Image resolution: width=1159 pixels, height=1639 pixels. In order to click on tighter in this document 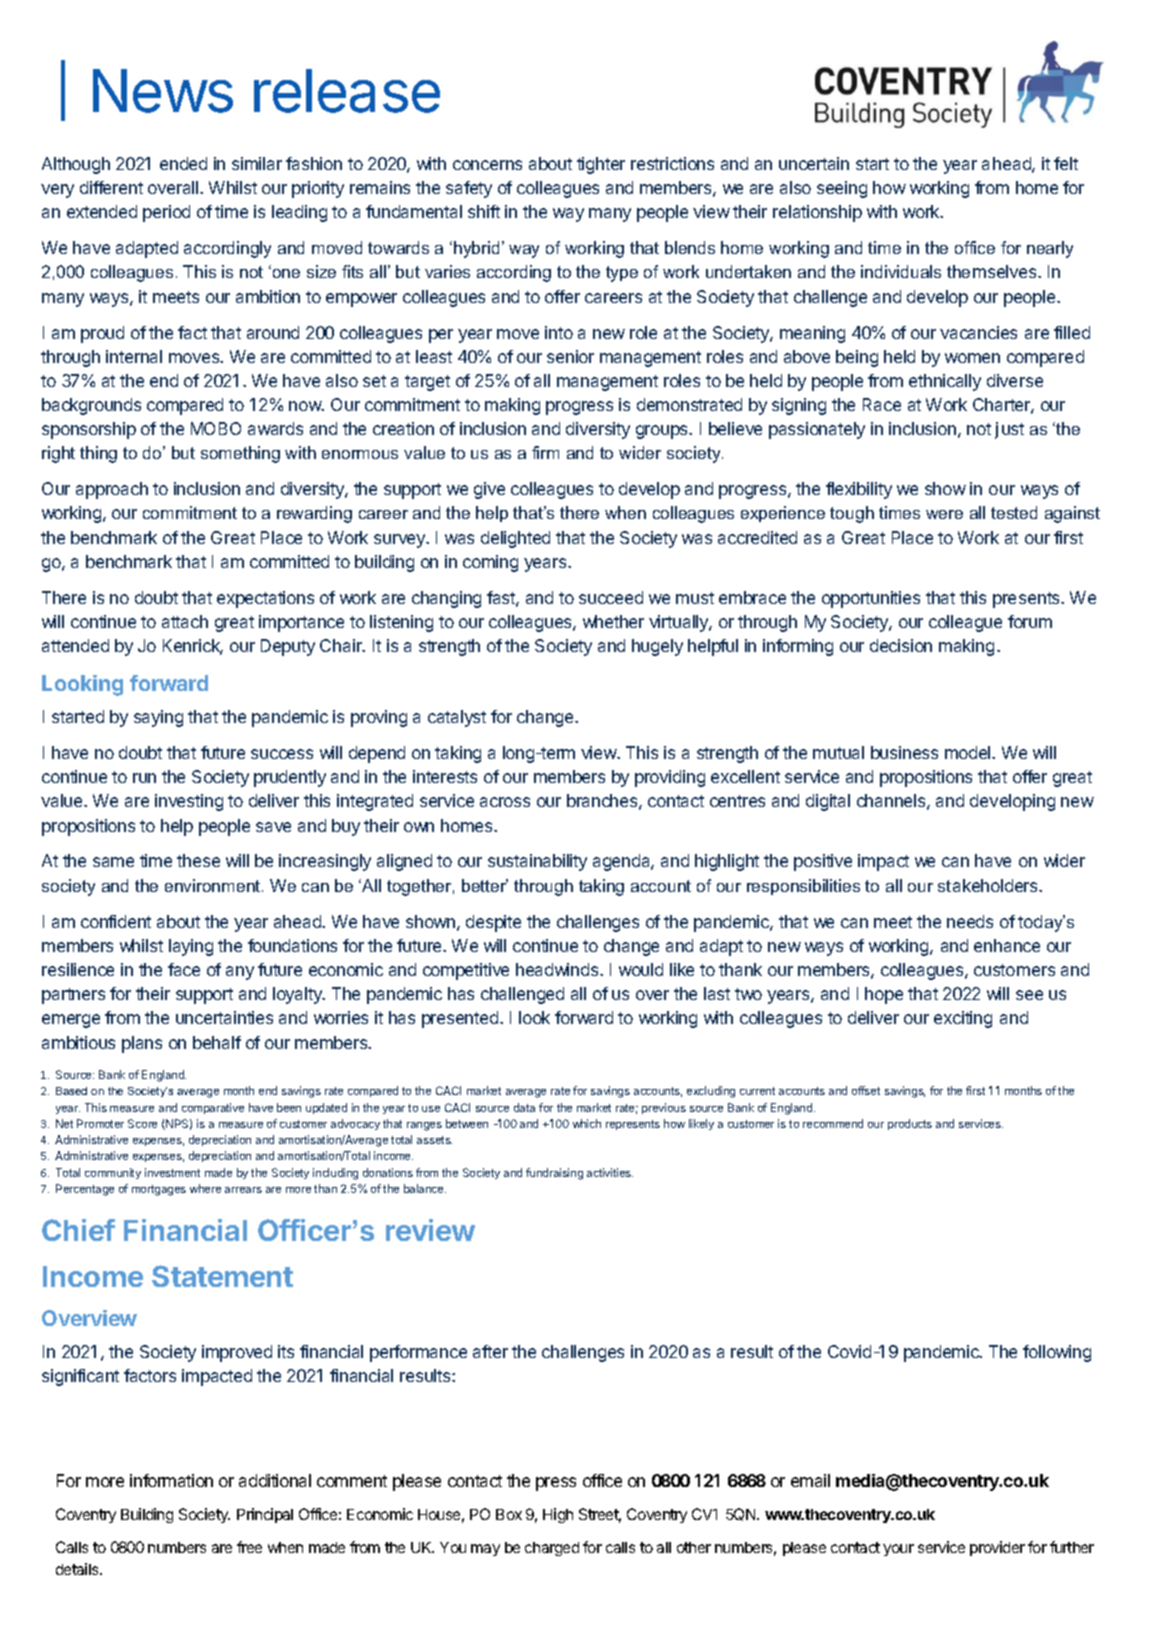, I will do `click(601, 165)`.
